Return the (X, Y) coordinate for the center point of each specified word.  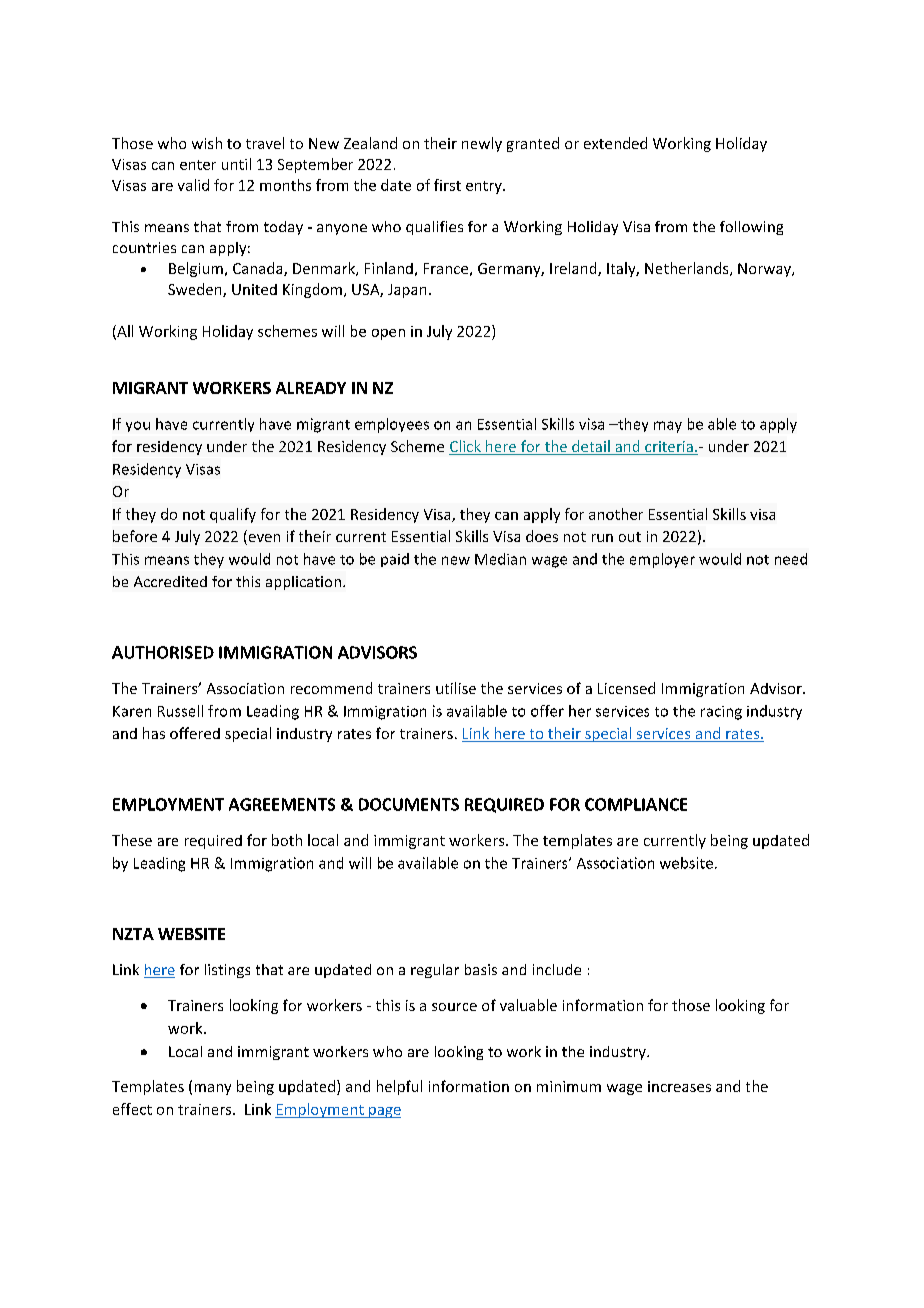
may (668, 427)
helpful (399, 1087)
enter (198, 165)
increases (679, 1086)
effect (132, 1109)
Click (466, 447)
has (154, 733)
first (447, 185)
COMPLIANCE (636, 804)
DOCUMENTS (409, 804)
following (751, 228)
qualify (233, 515)
